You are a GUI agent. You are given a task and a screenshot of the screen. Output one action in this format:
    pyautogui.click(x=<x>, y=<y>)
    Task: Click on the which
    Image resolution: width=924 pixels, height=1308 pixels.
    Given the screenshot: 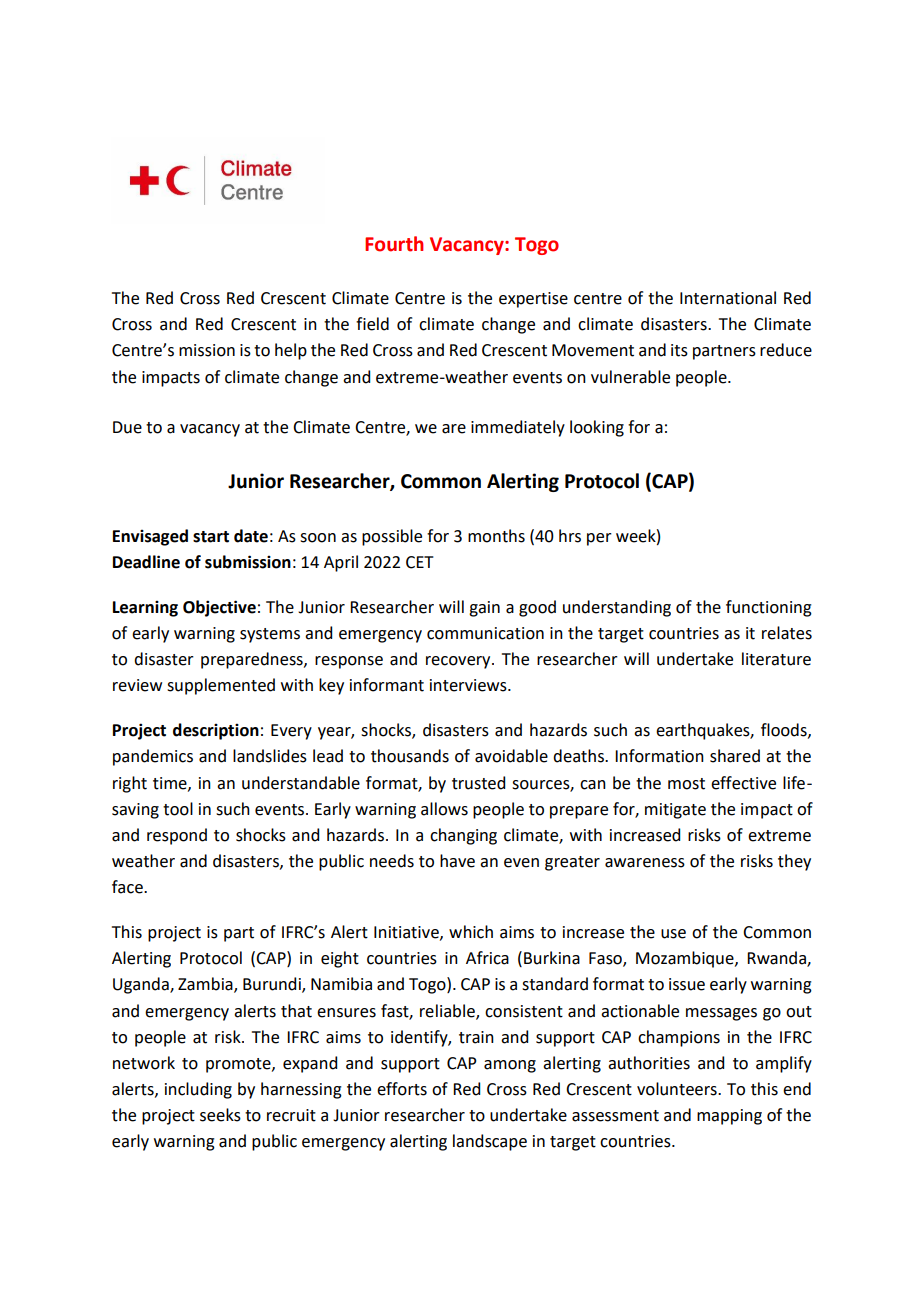 What is the action you would take?
    pyautogui.click(x=471, y=932)
